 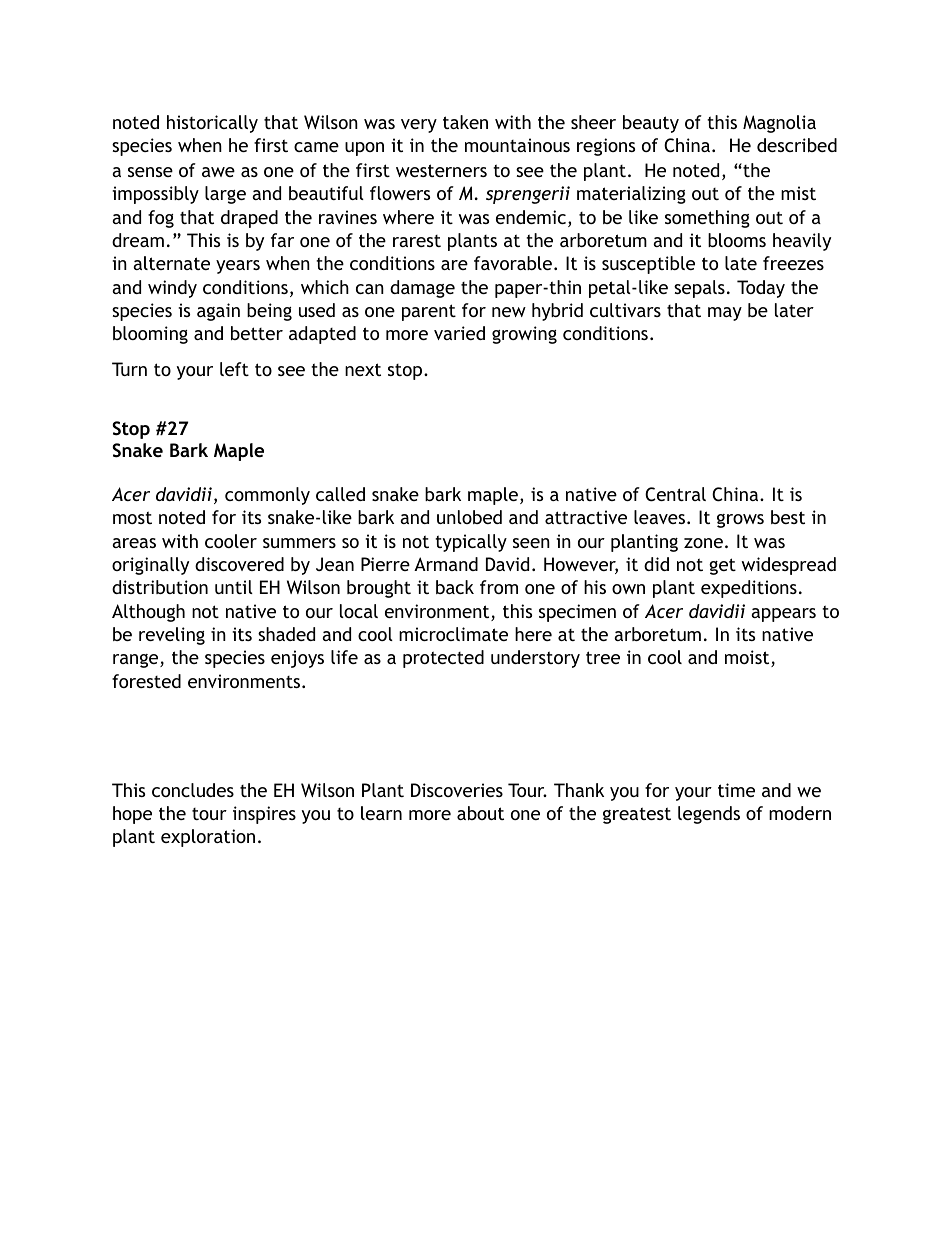 I want to click on may, so click(x=725, y=314).
